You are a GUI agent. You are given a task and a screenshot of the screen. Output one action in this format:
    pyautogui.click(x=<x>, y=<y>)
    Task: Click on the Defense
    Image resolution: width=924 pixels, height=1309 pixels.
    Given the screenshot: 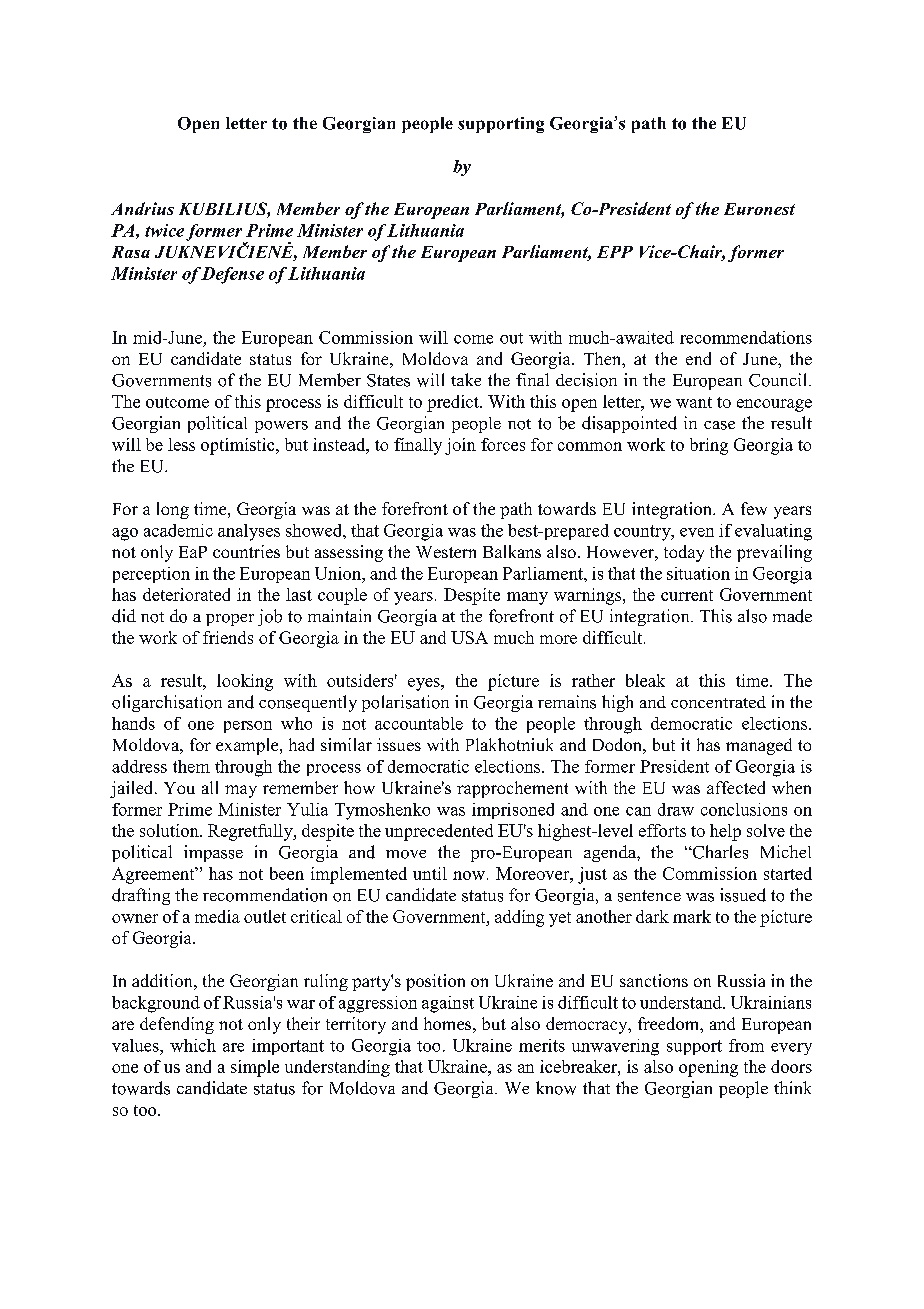 What is the action you would take?
    pyautogui.click(x=232, y=275)
